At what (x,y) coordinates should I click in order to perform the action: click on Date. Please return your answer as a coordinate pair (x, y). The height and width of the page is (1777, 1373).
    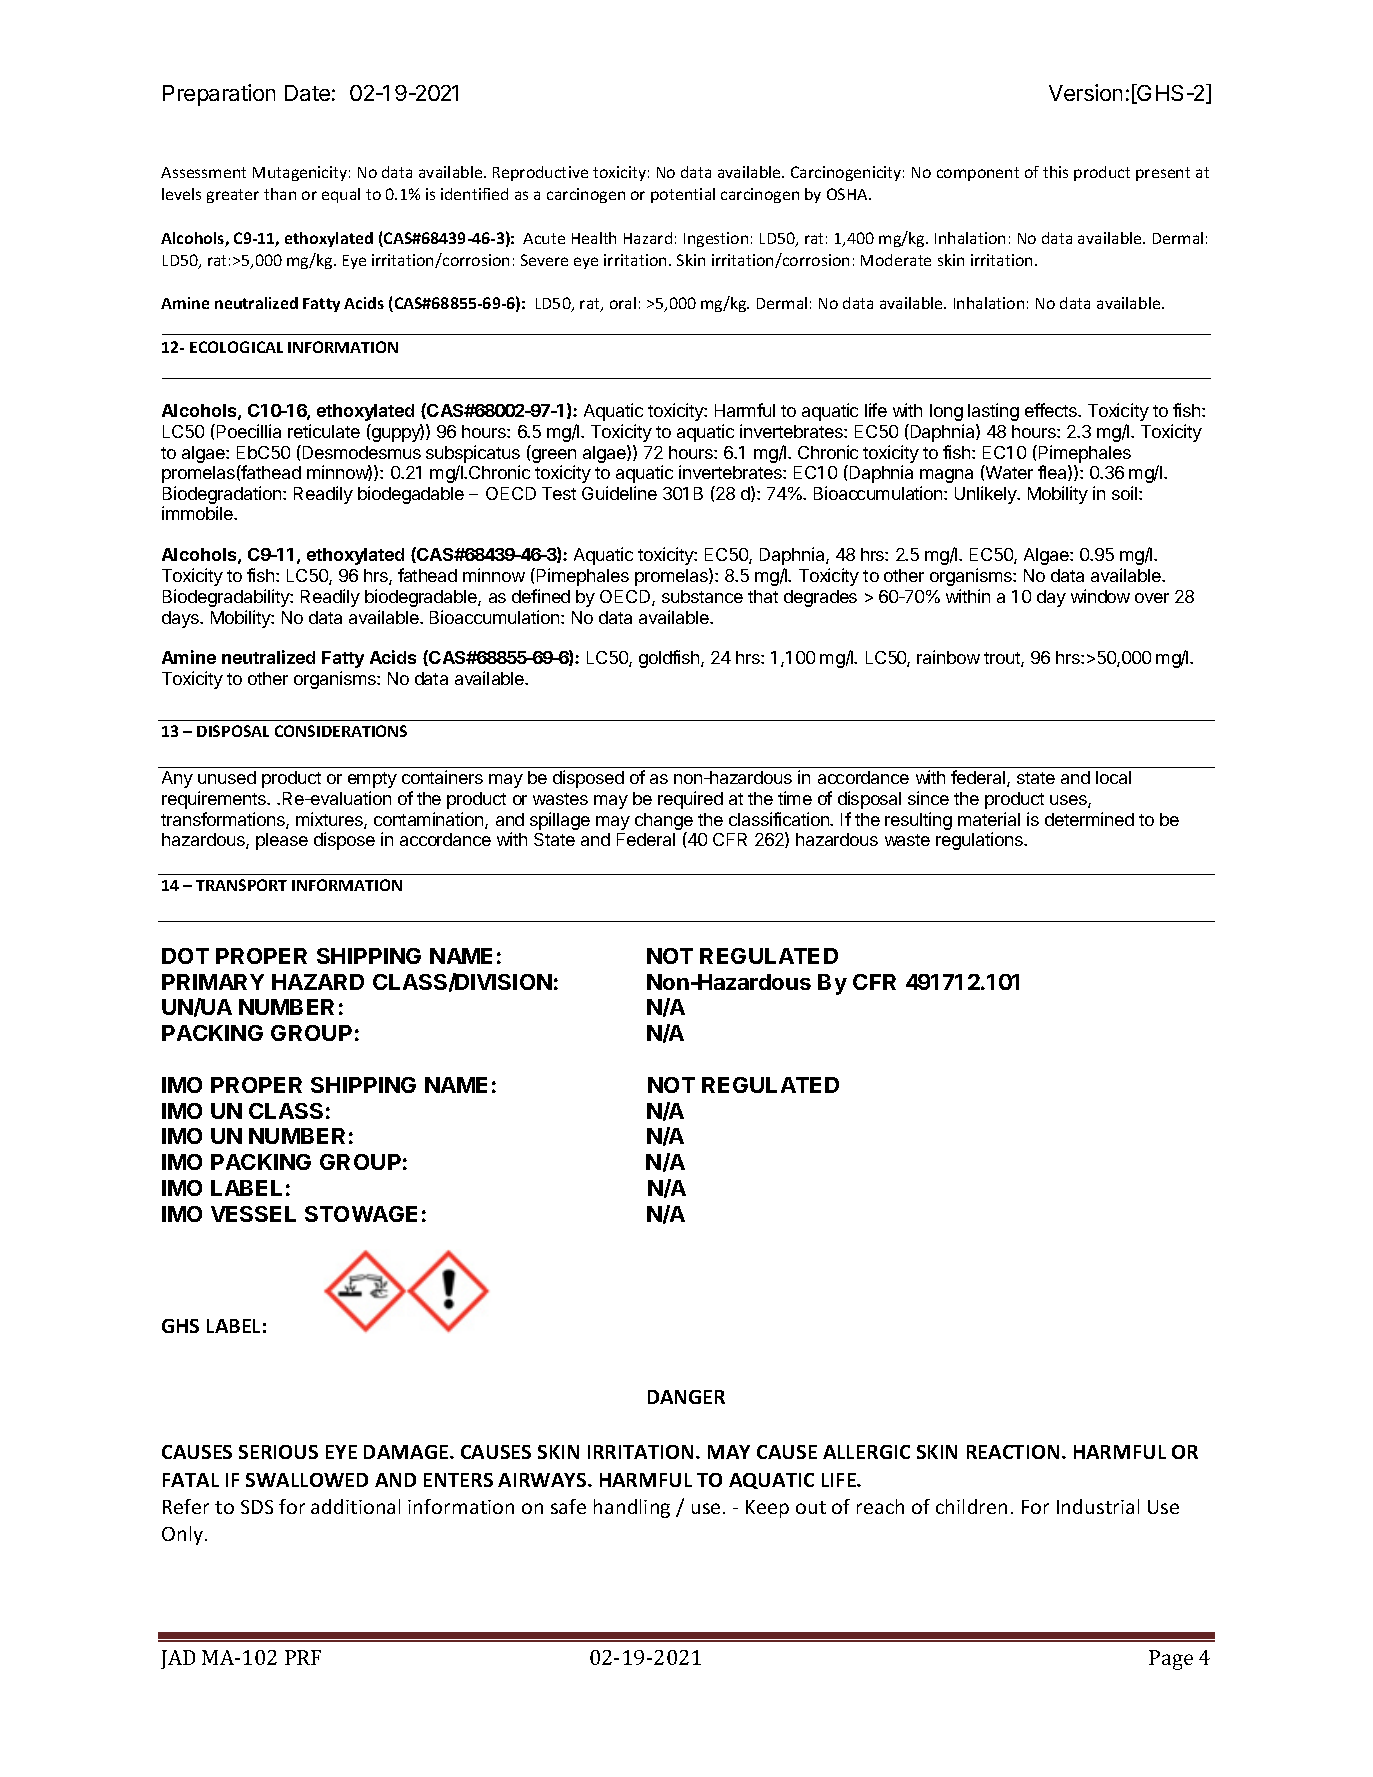
    Looking at the image, I should click on (307, 93).
